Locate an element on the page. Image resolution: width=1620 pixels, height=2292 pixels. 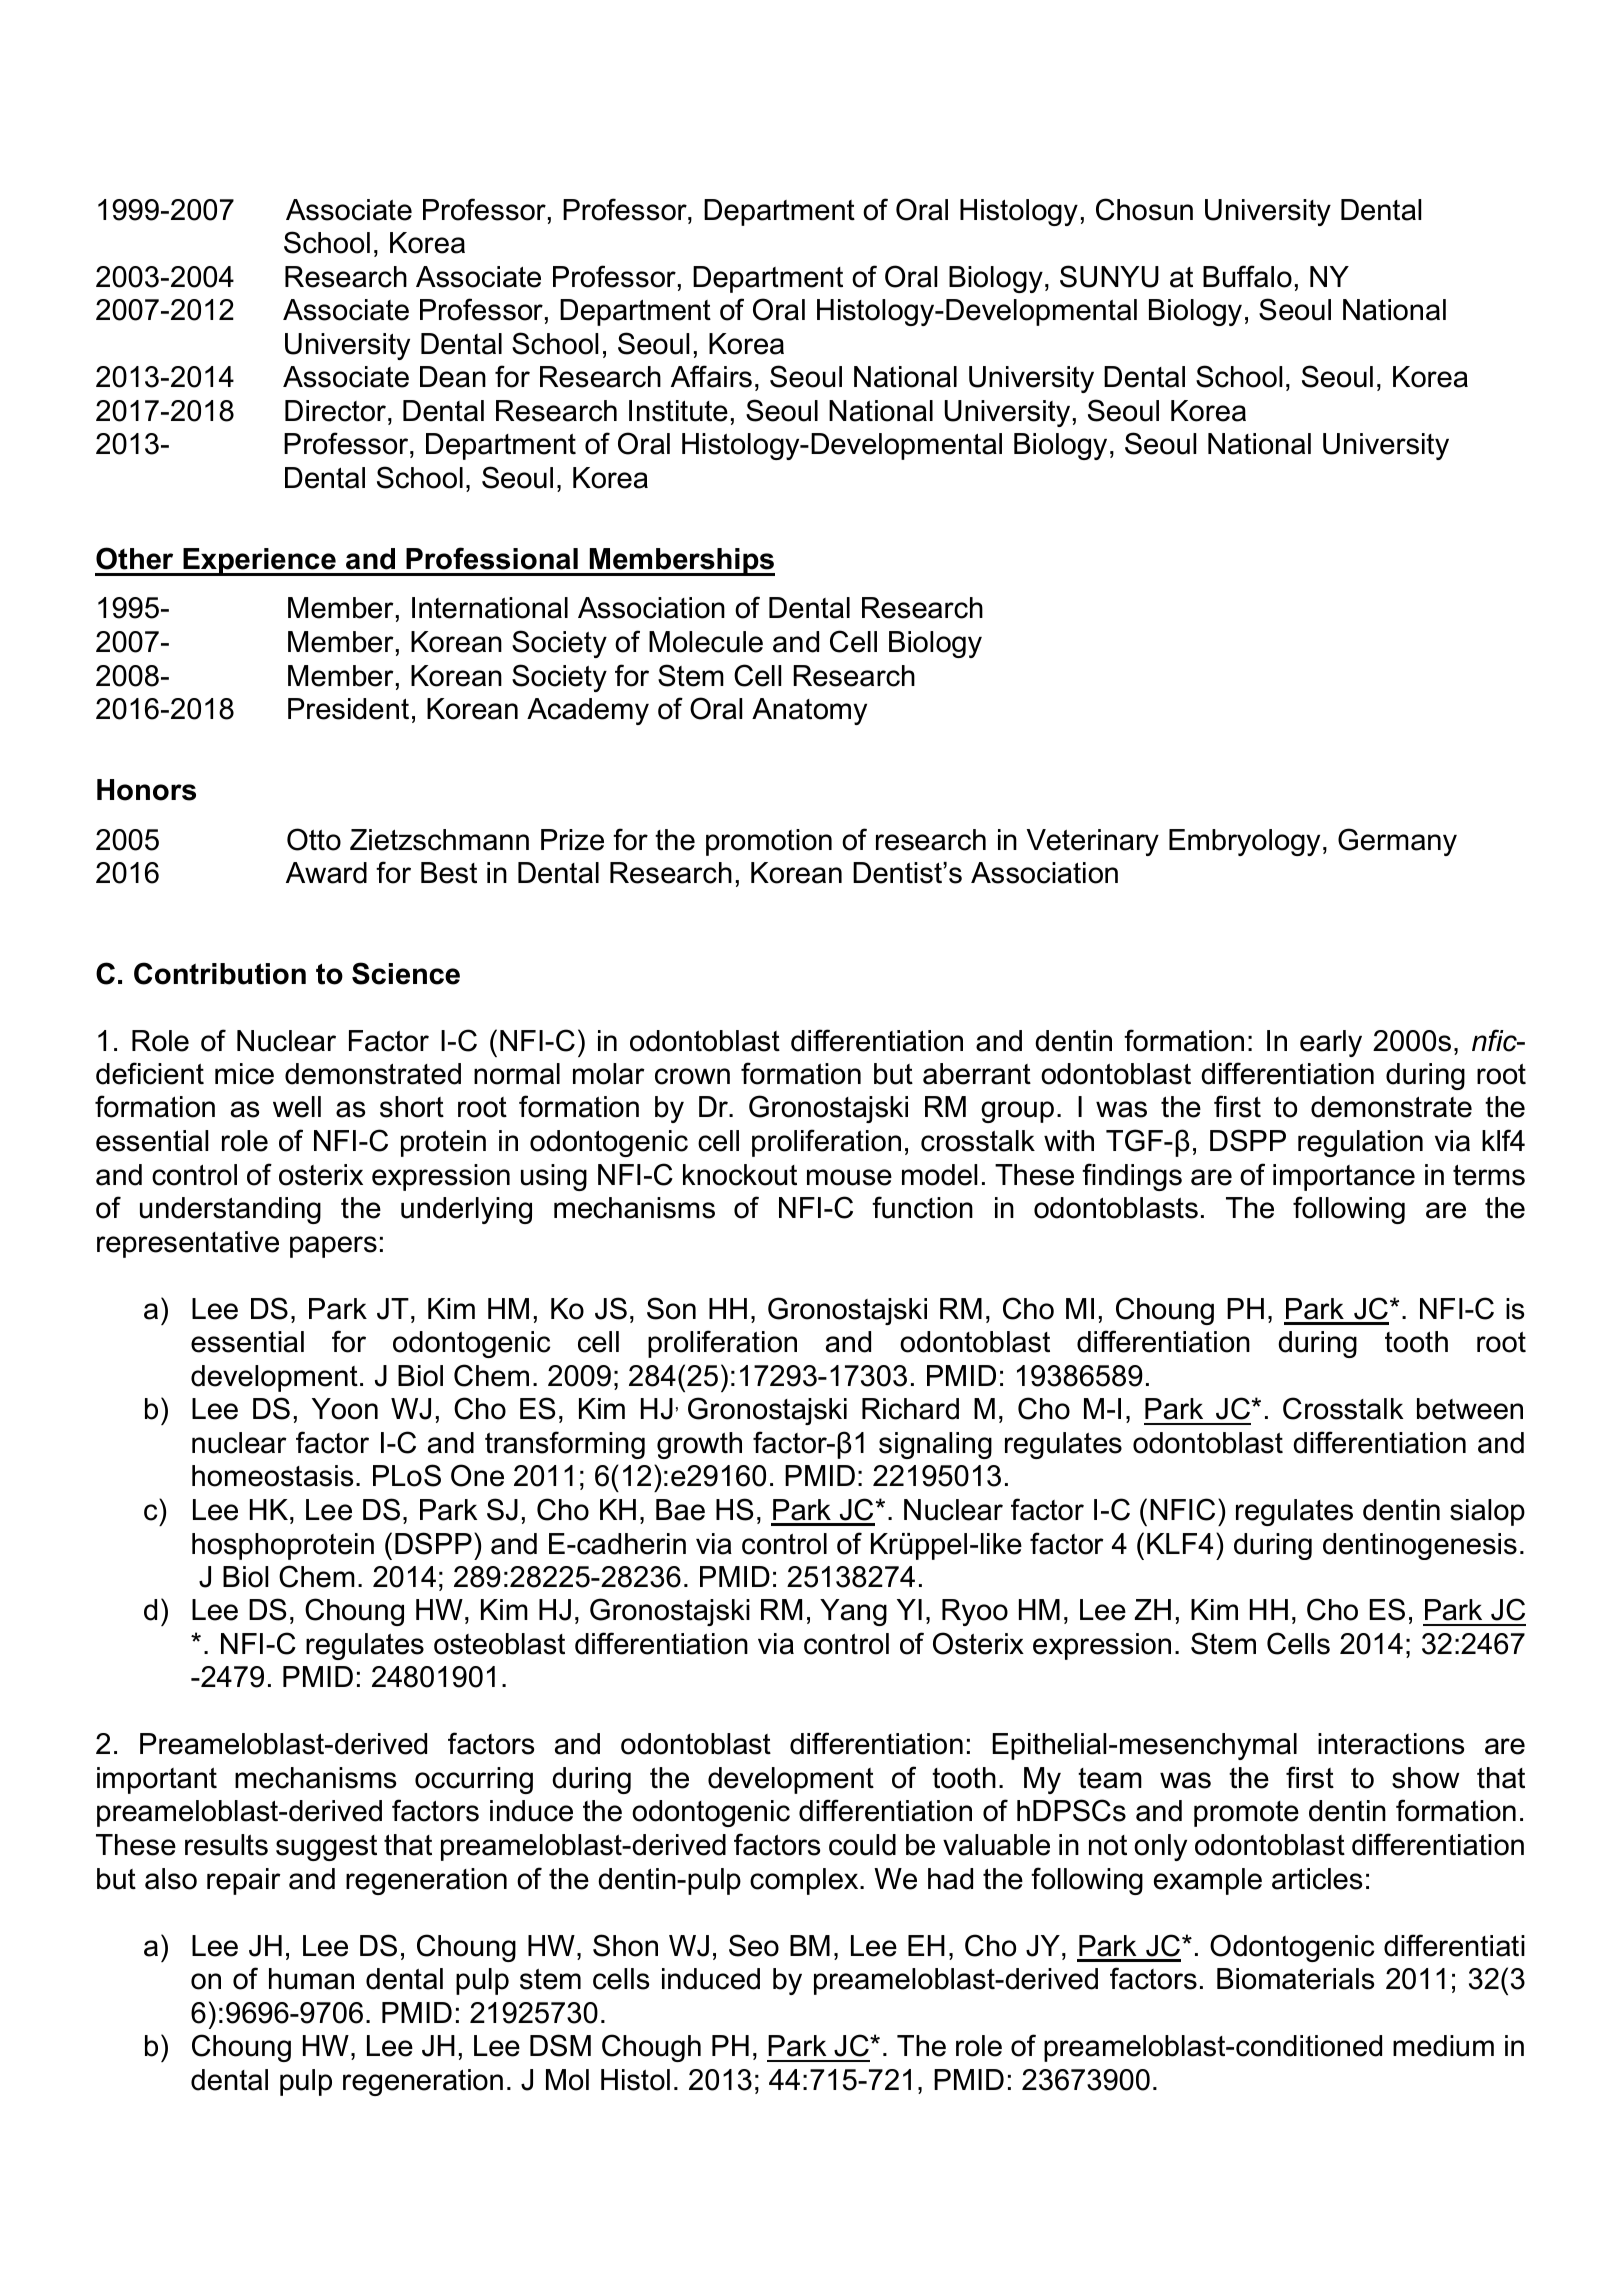
growth is located at coordinates (699, 1445).
